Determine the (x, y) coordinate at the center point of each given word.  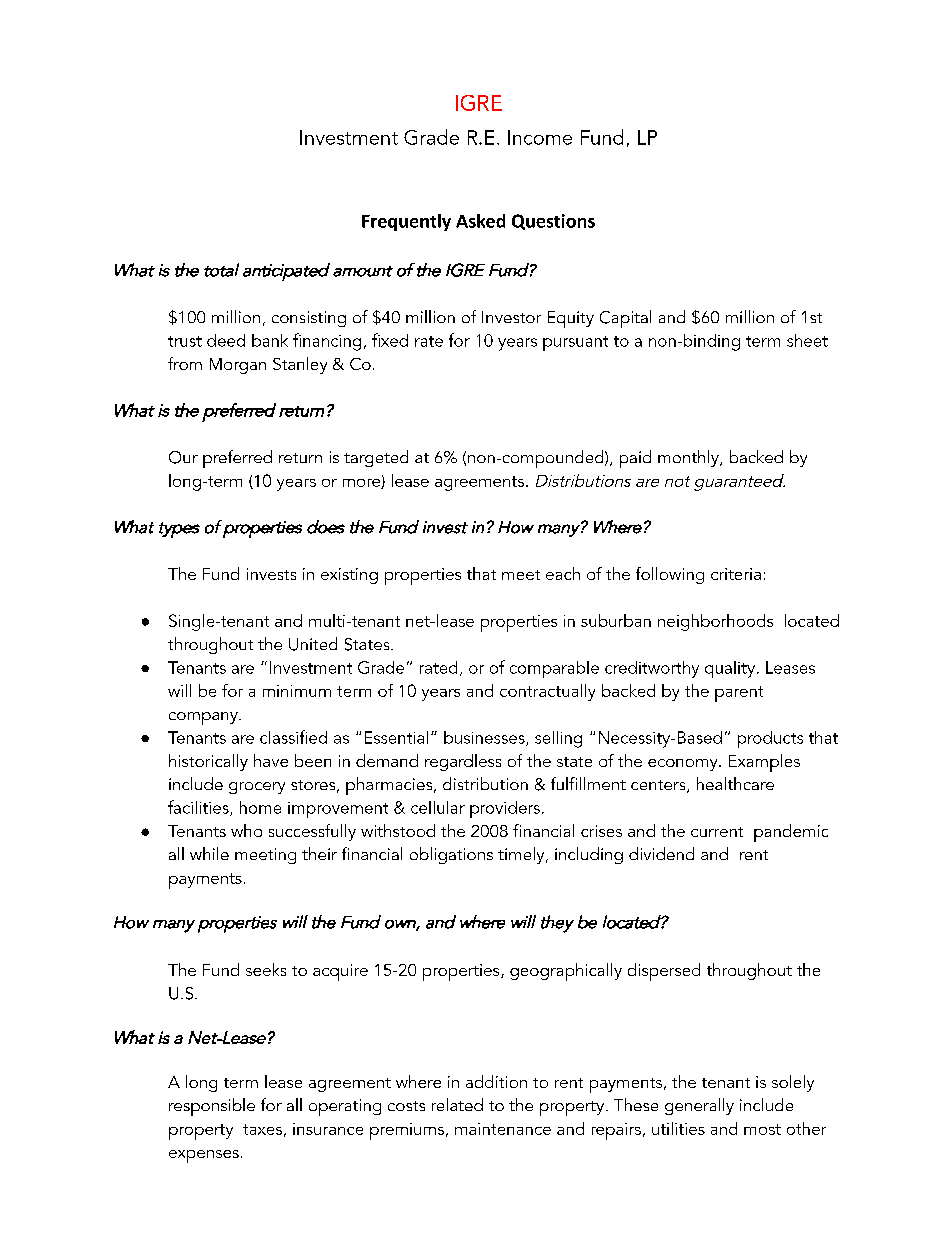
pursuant (575, 343)
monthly (689, 458)
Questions (553, 222)
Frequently (406, 222)
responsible (212, 1107)
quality (730, 669)
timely (522, 855)
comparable (554, 669)
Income (540, 137)
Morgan (238, 366)
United (313, 644)
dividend (661, 853)
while (209, 853)
